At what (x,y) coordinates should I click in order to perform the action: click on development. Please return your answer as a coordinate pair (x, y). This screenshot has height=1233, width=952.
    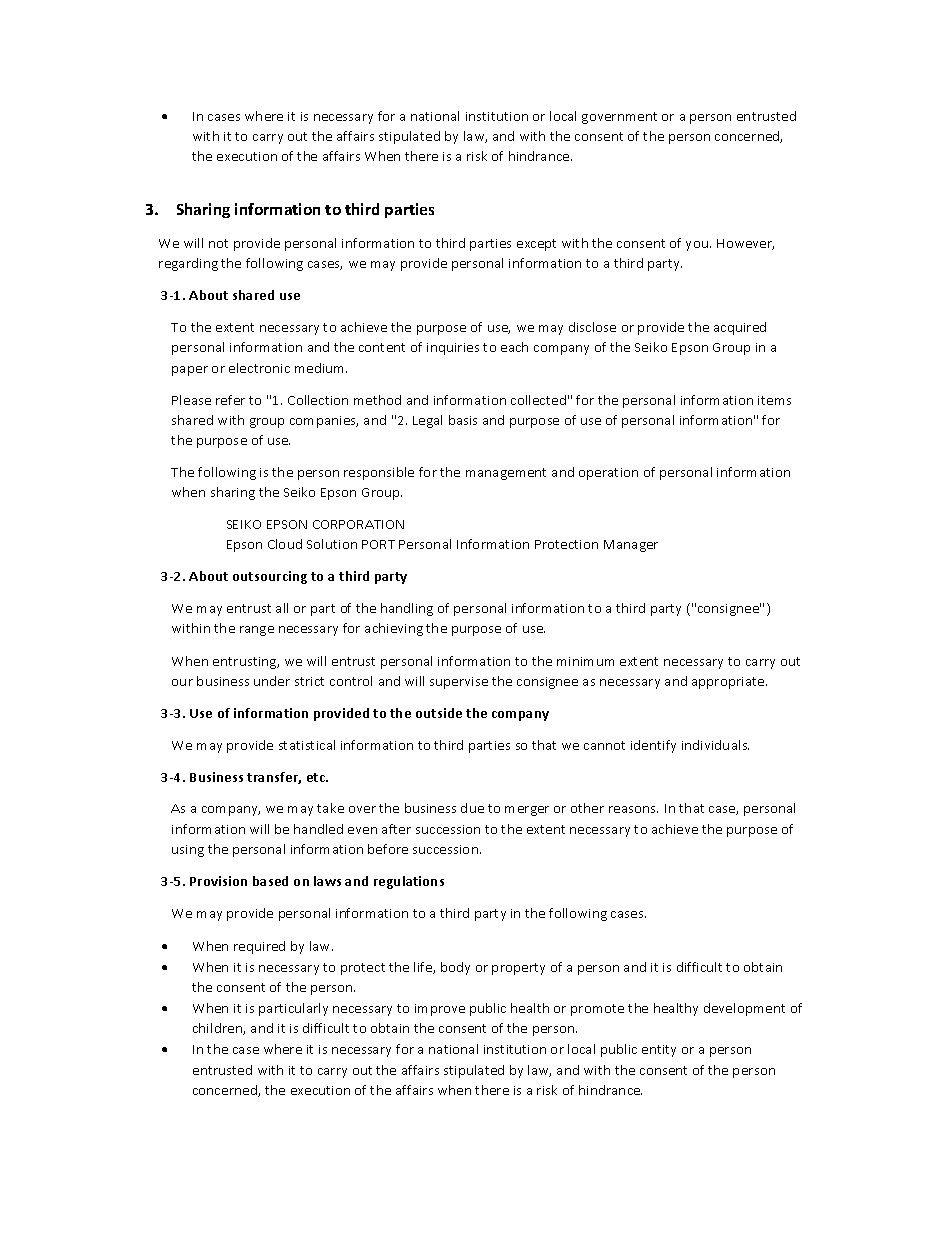
    Looking at the image, I should click on (744, 1009).
